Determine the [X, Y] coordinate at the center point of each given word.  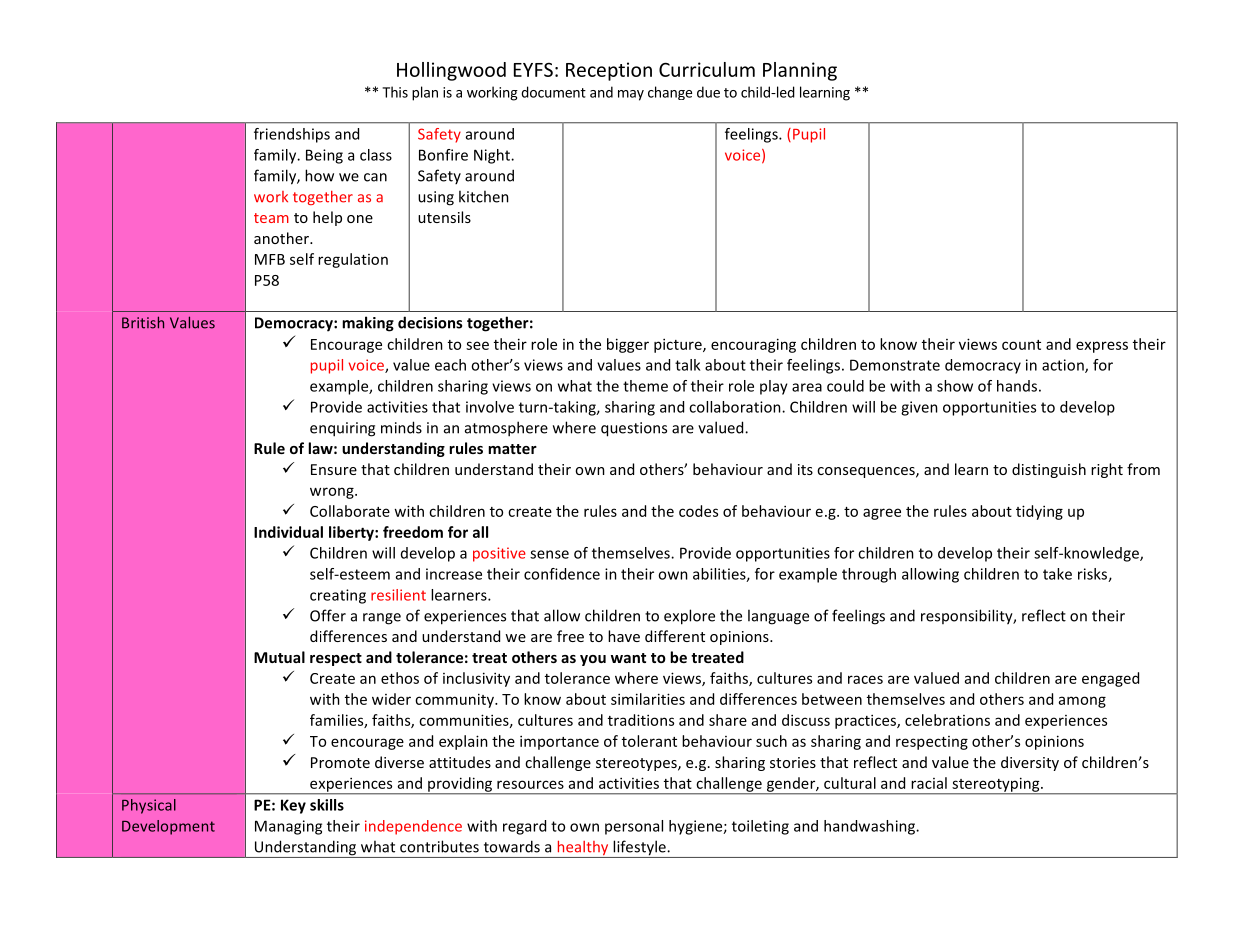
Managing [288, 827]
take [1057, 574]
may [631, 95]
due [708, 92]
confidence [562, 574]
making [368, 324]
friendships [292, 135]
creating [338, 596]
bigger [628, 345]
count [1021, 345]
